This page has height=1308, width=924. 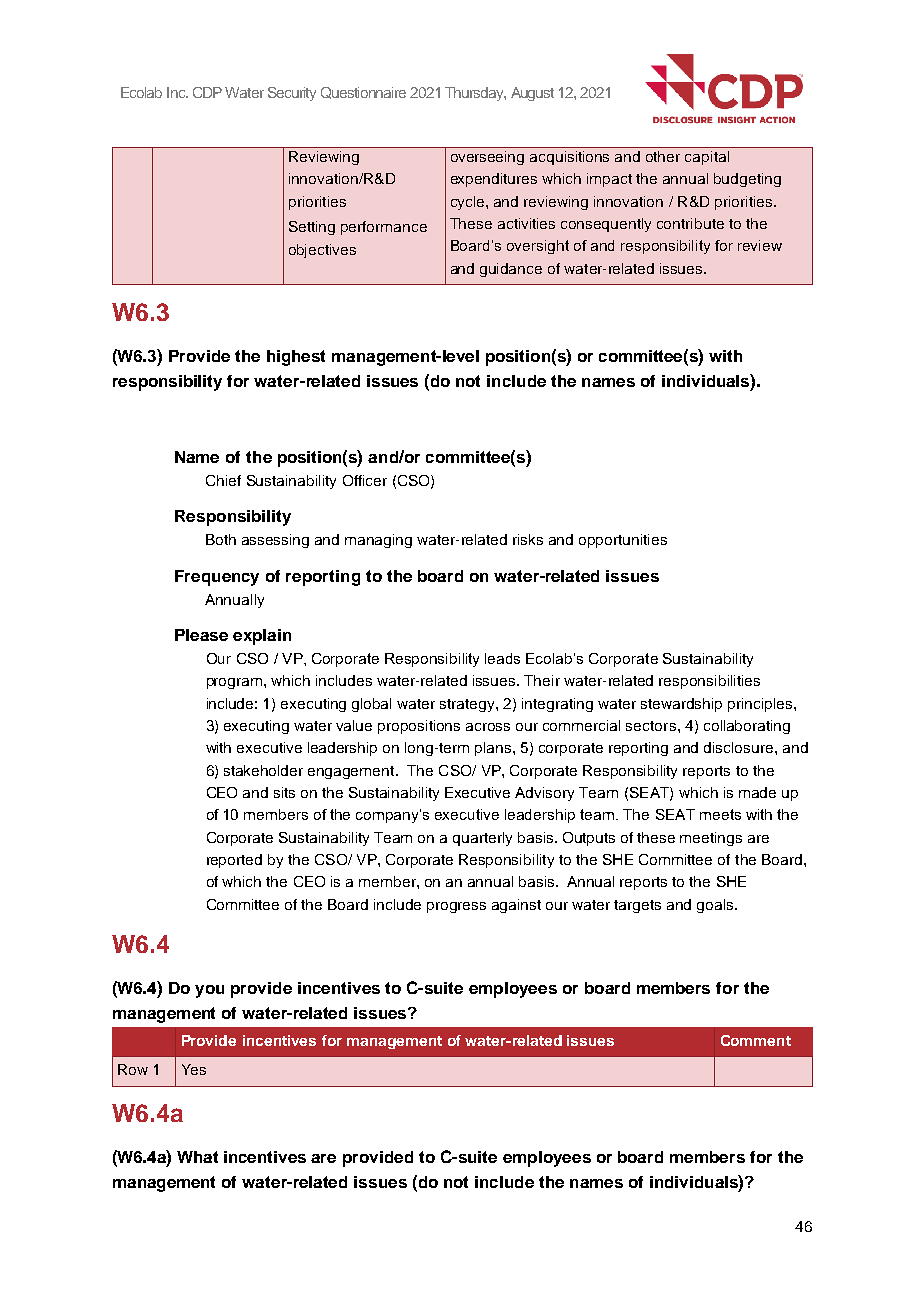 What do you see at coordinates (663, 156) in the page?
I see `other` at bounding box center [663, 156].
